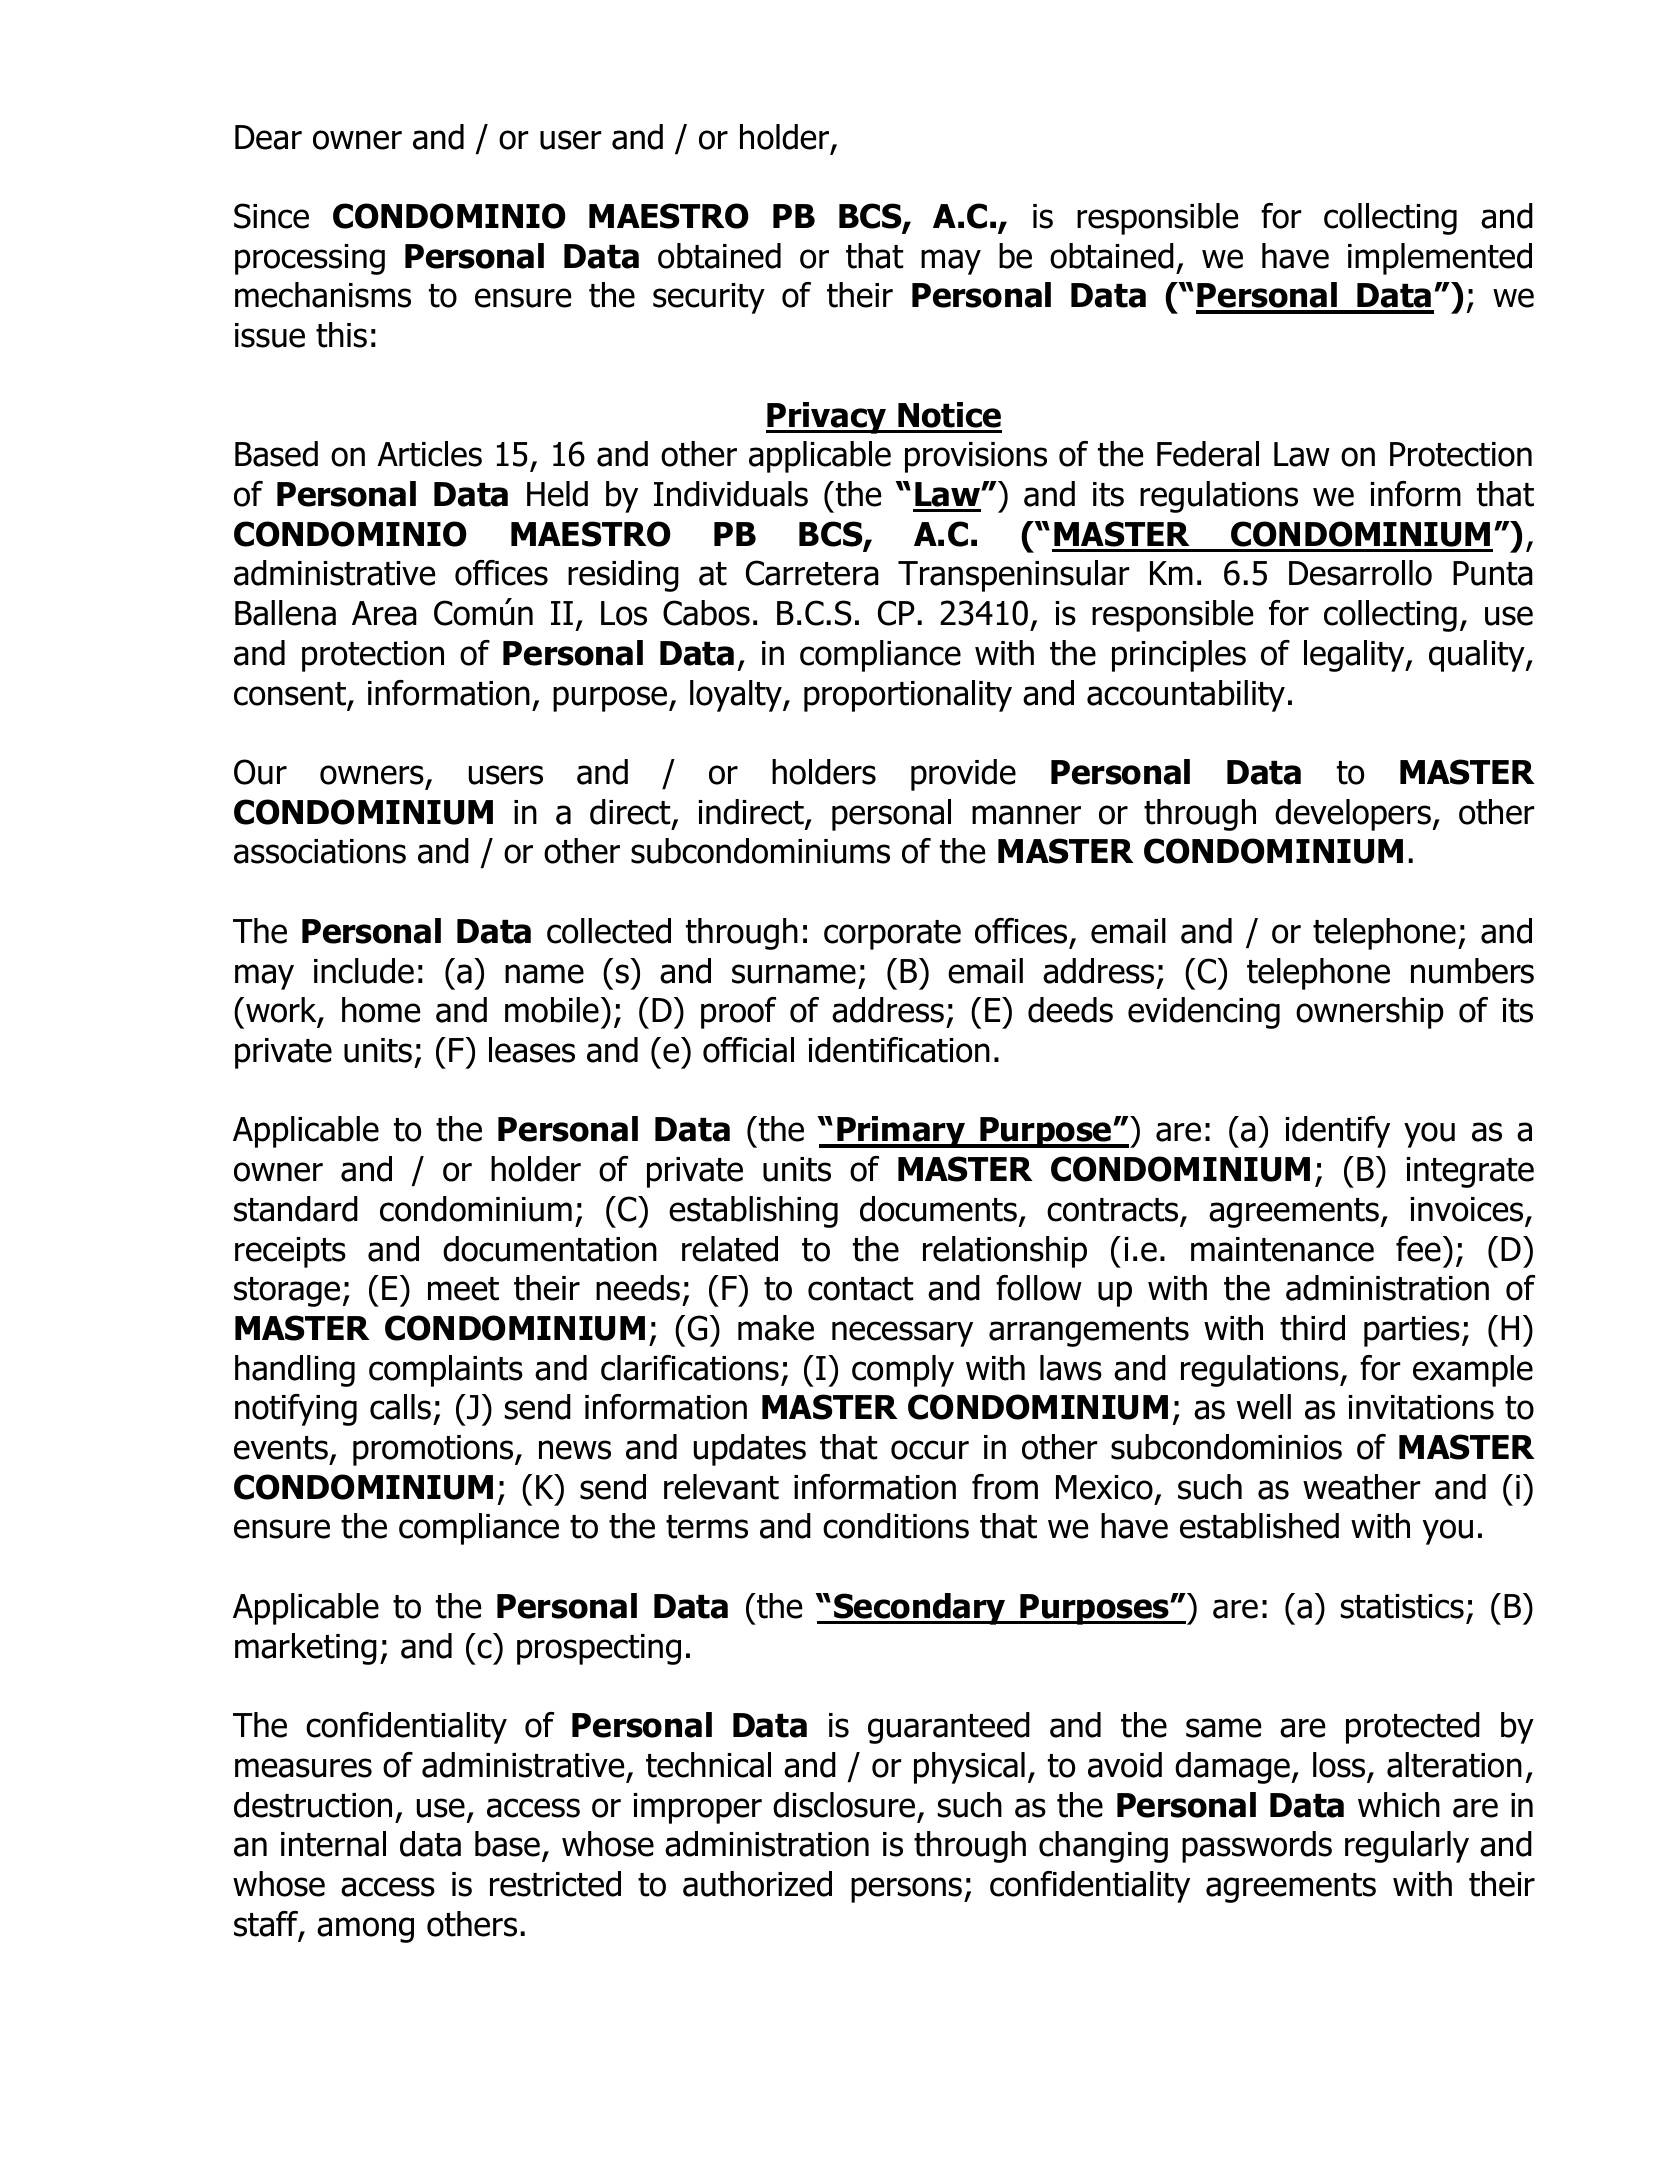 Image resolution: width=1677 pixels, height=2171 pixels. Describe the element at coordinates (1361, 1487) in the screenshot. I see `weather` at that location.
